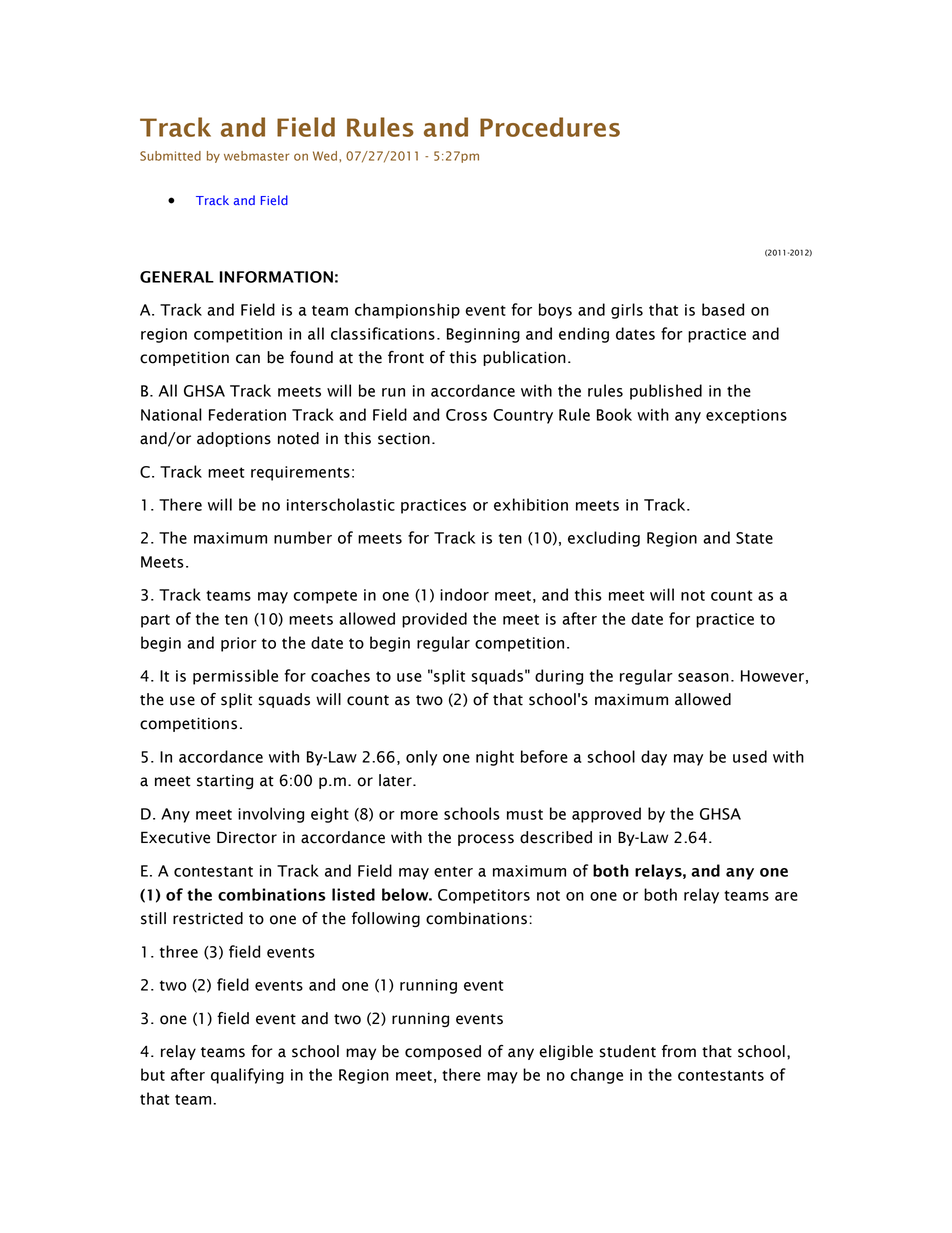  I want to click on based, so click(723, 309).
